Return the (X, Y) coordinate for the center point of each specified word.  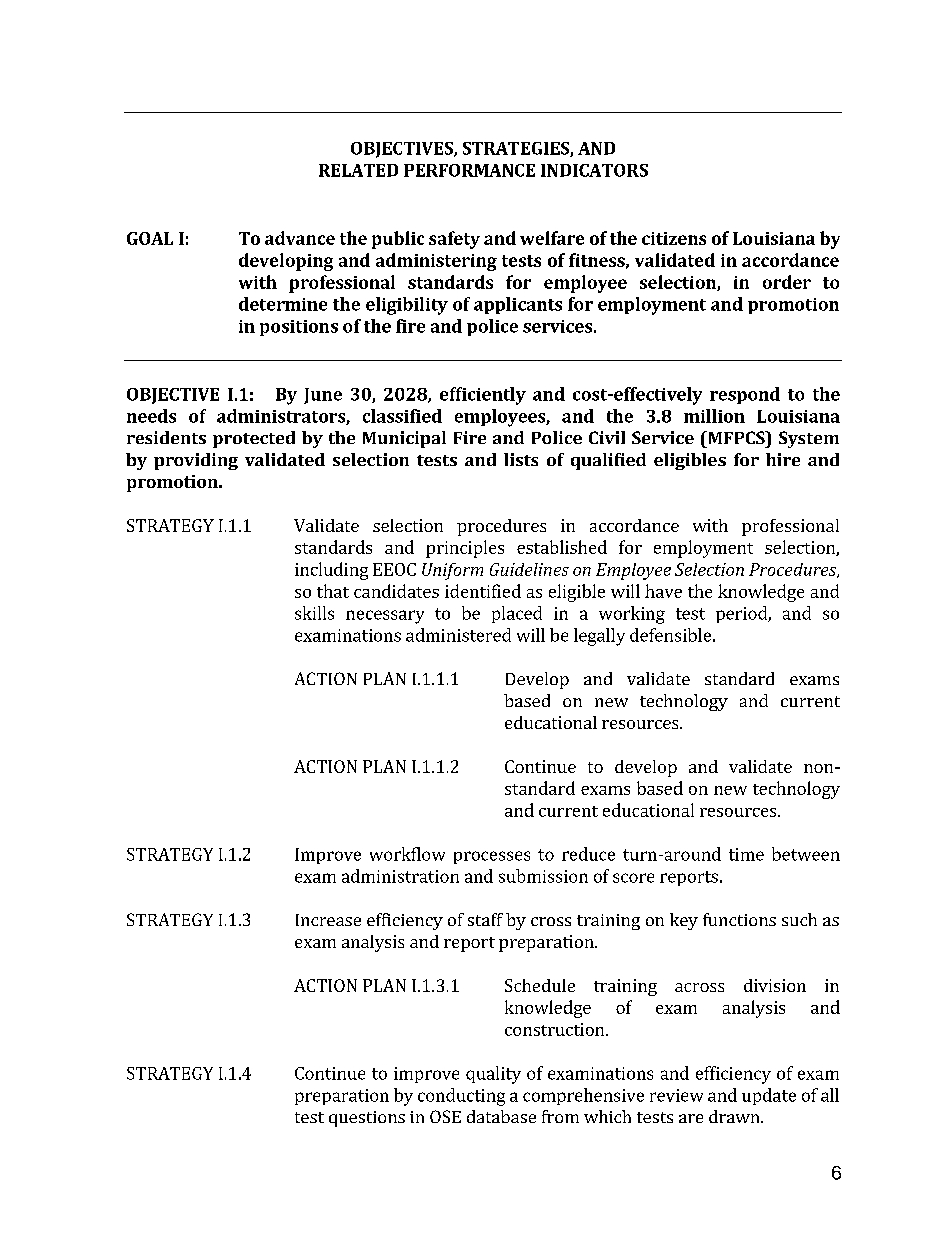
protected (254, 439)
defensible (670, 635)
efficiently (483, 396)
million (714, 416)
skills (314, 613)
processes (492, 857)
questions (367, 1119)
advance (300, 238)
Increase (328, 920)
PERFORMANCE (469, 170)
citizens (674, 238)
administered (458, 635)
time (746, 854)
